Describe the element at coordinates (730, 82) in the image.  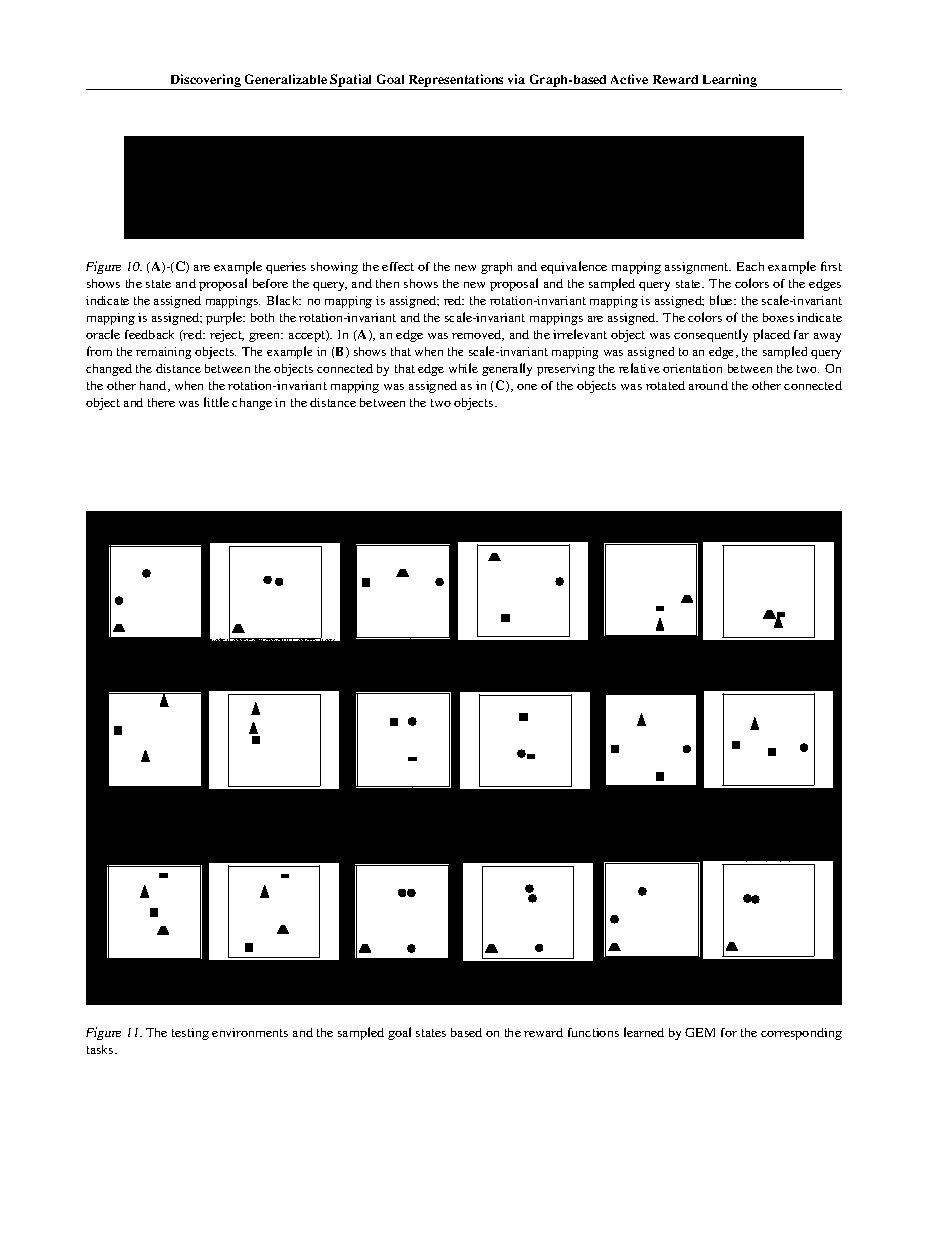
I see `Learning` at that location.
